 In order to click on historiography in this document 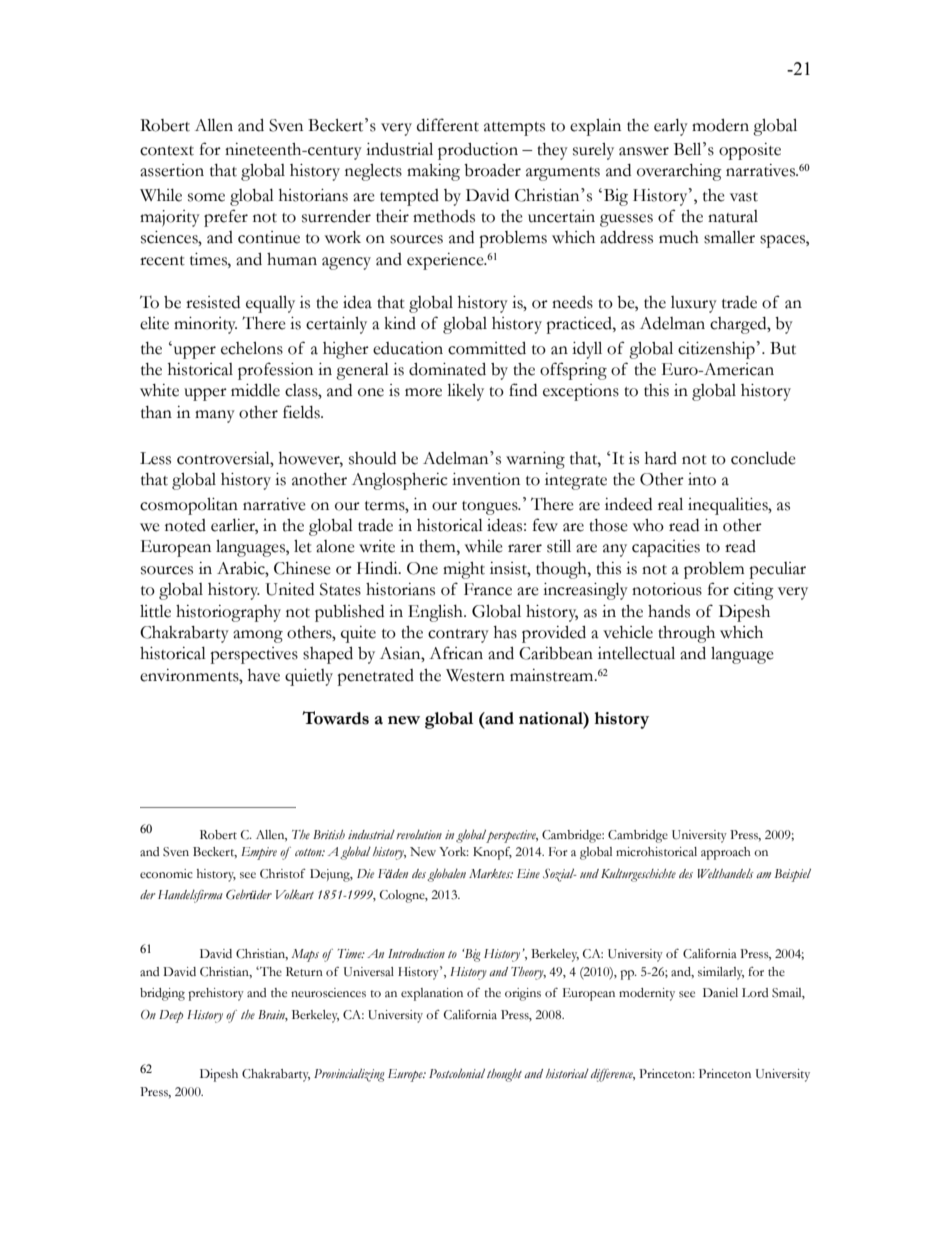, I will do `click(228, 613)`.
